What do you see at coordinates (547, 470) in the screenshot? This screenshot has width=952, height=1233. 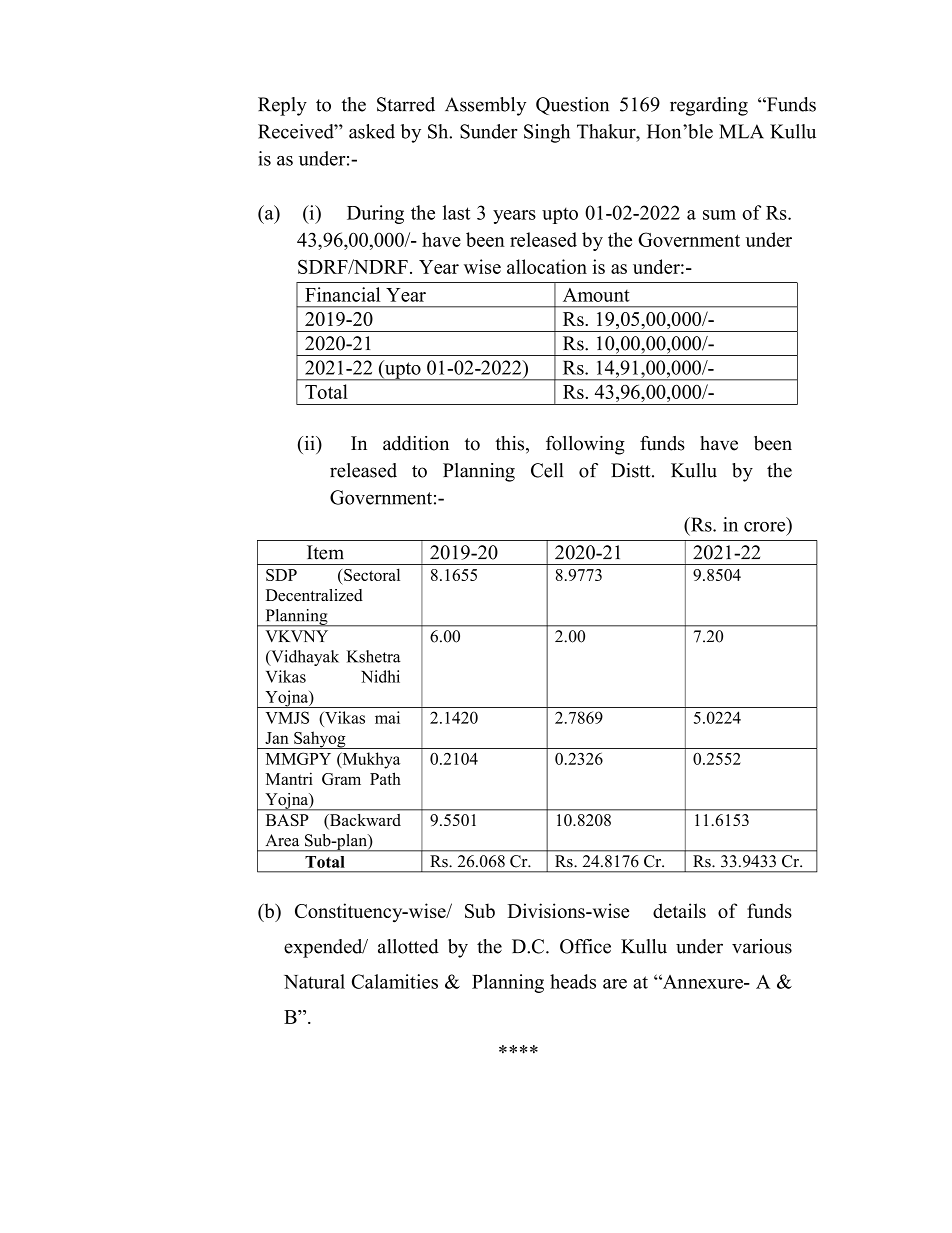 I see `Cell` at bounding box center [547, 470].
